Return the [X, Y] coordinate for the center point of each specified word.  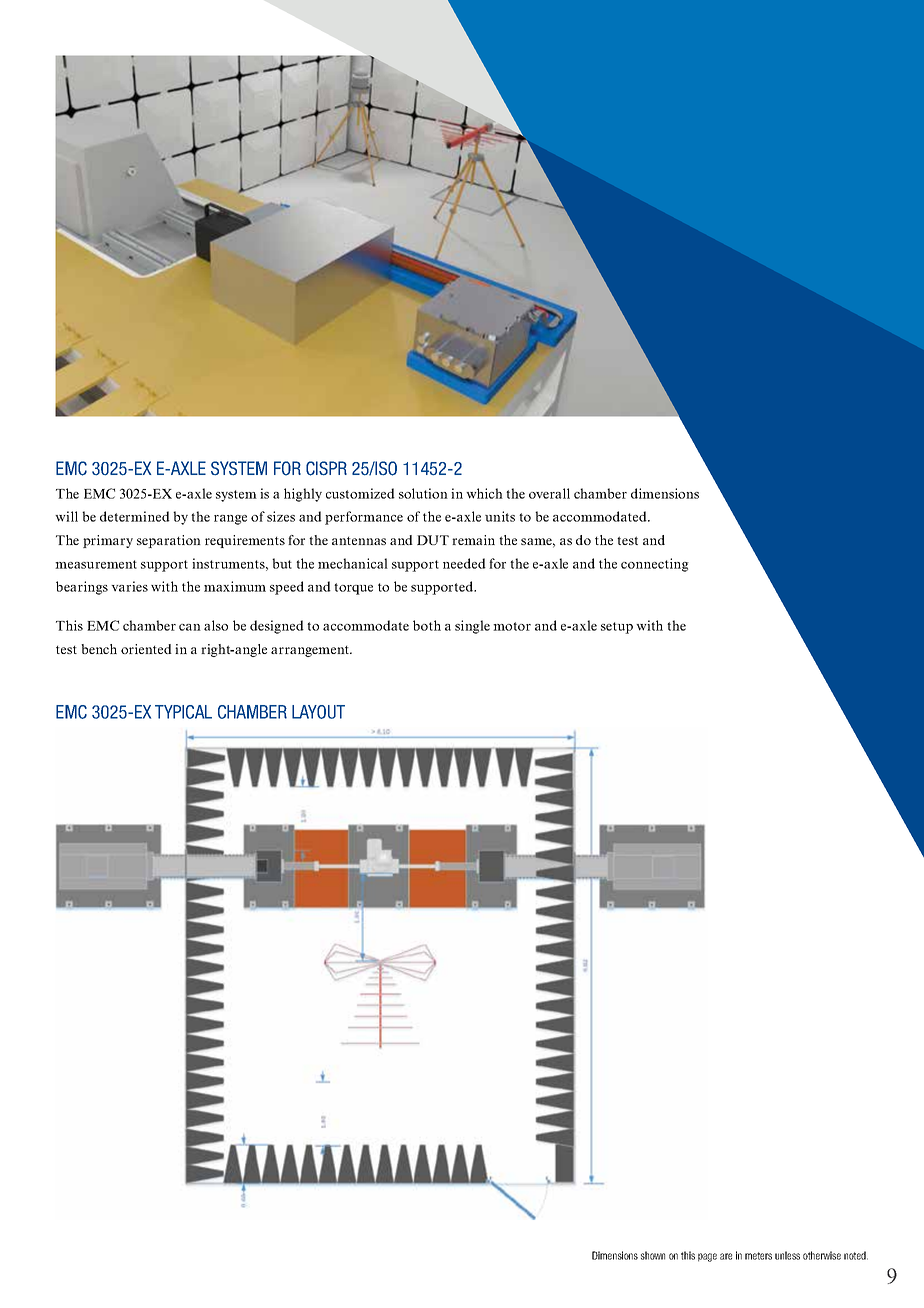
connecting [655, 565]
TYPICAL [183, 712]
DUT [433, 540]
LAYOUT [318, 712]
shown [653, 1255]
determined [135, 516]
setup [617, 628]
